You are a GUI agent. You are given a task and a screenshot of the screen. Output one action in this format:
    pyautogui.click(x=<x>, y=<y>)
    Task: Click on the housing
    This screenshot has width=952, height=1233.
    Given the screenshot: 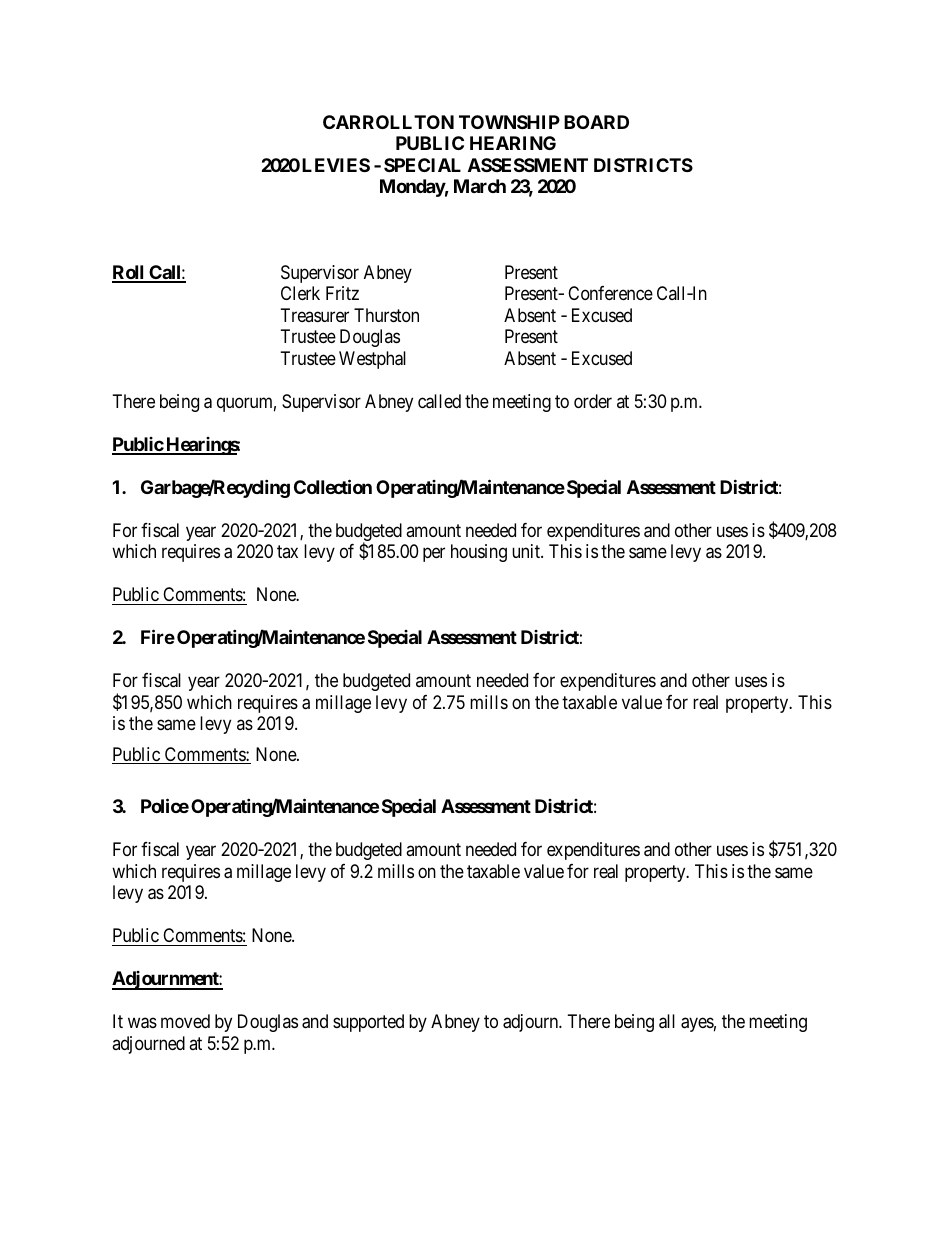 What is the action you would take?
    pyautogui.click(x=479, y=553)
